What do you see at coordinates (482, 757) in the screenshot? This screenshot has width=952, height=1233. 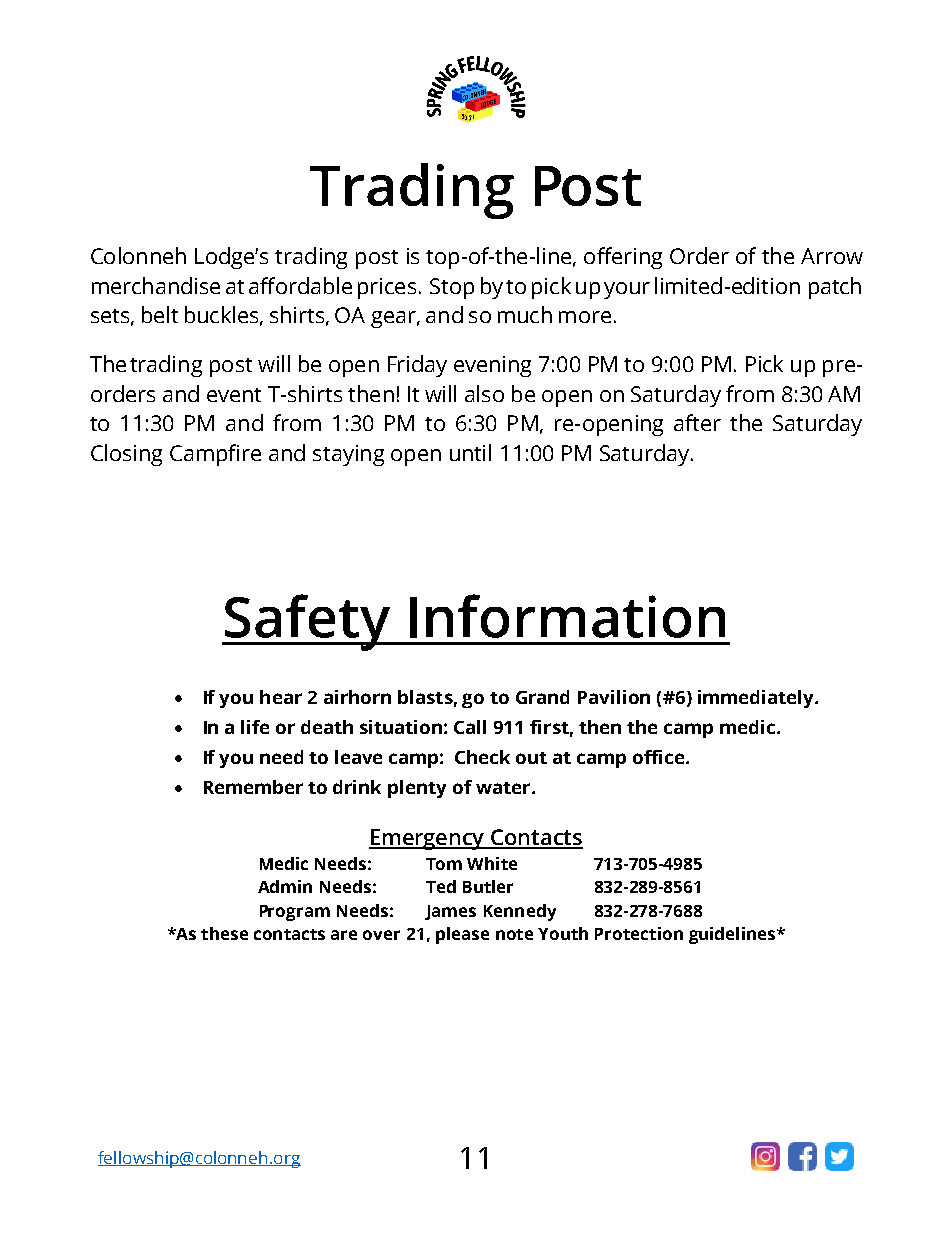 I see `Check` at bounding box center [482, 757].
